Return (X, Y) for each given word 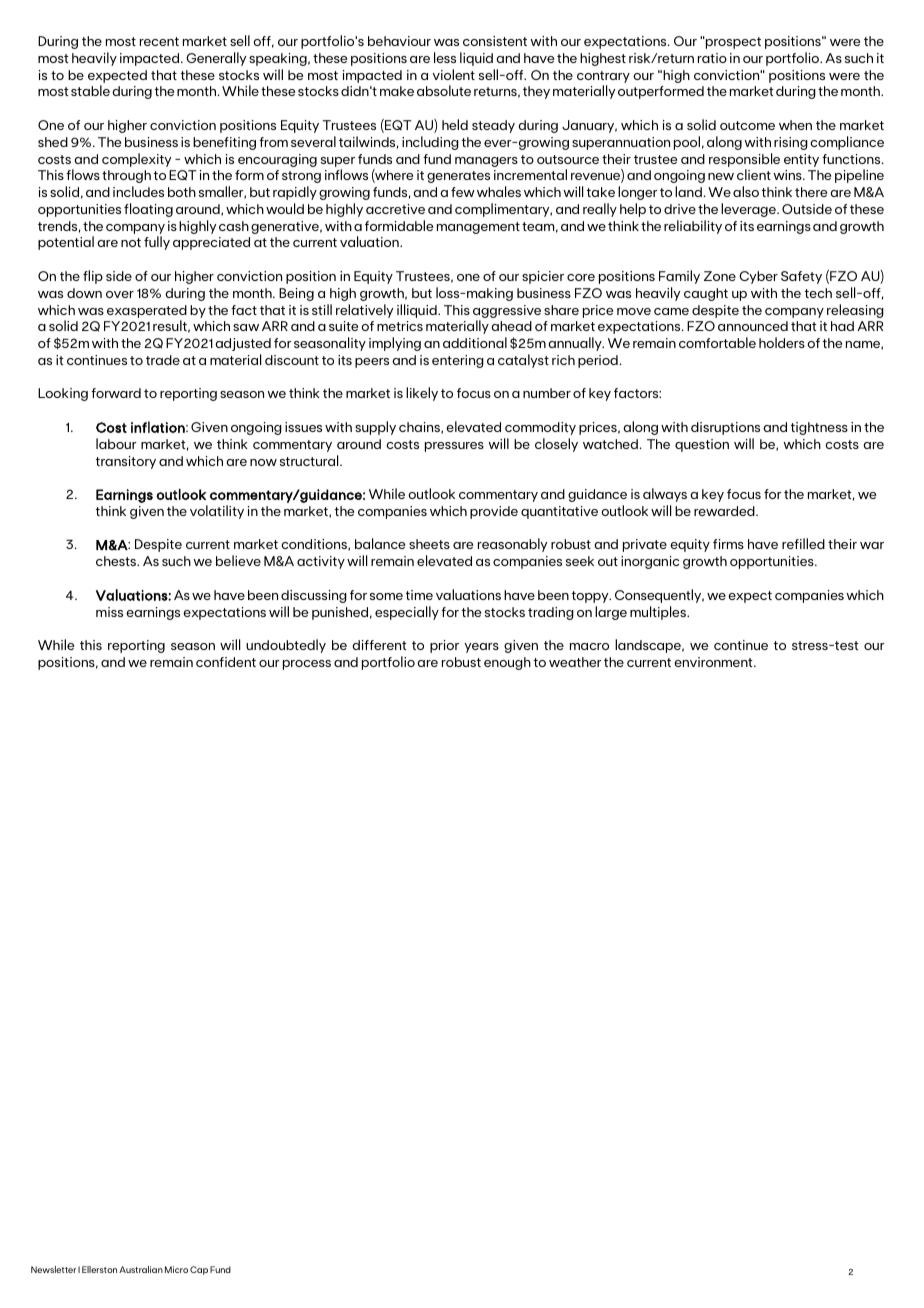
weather (575, 662)
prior (444, 646)
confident (226, 662)
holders (782, 342)
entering (458, 361)
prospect (732, 43)
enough (507, 663)
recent (159, 41)
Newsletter (53, 1269)
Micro (176, 1269)
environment (714, 662)
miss (109, 612)
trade (163, 360)
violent (454, 74)
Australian (141, 1269)
